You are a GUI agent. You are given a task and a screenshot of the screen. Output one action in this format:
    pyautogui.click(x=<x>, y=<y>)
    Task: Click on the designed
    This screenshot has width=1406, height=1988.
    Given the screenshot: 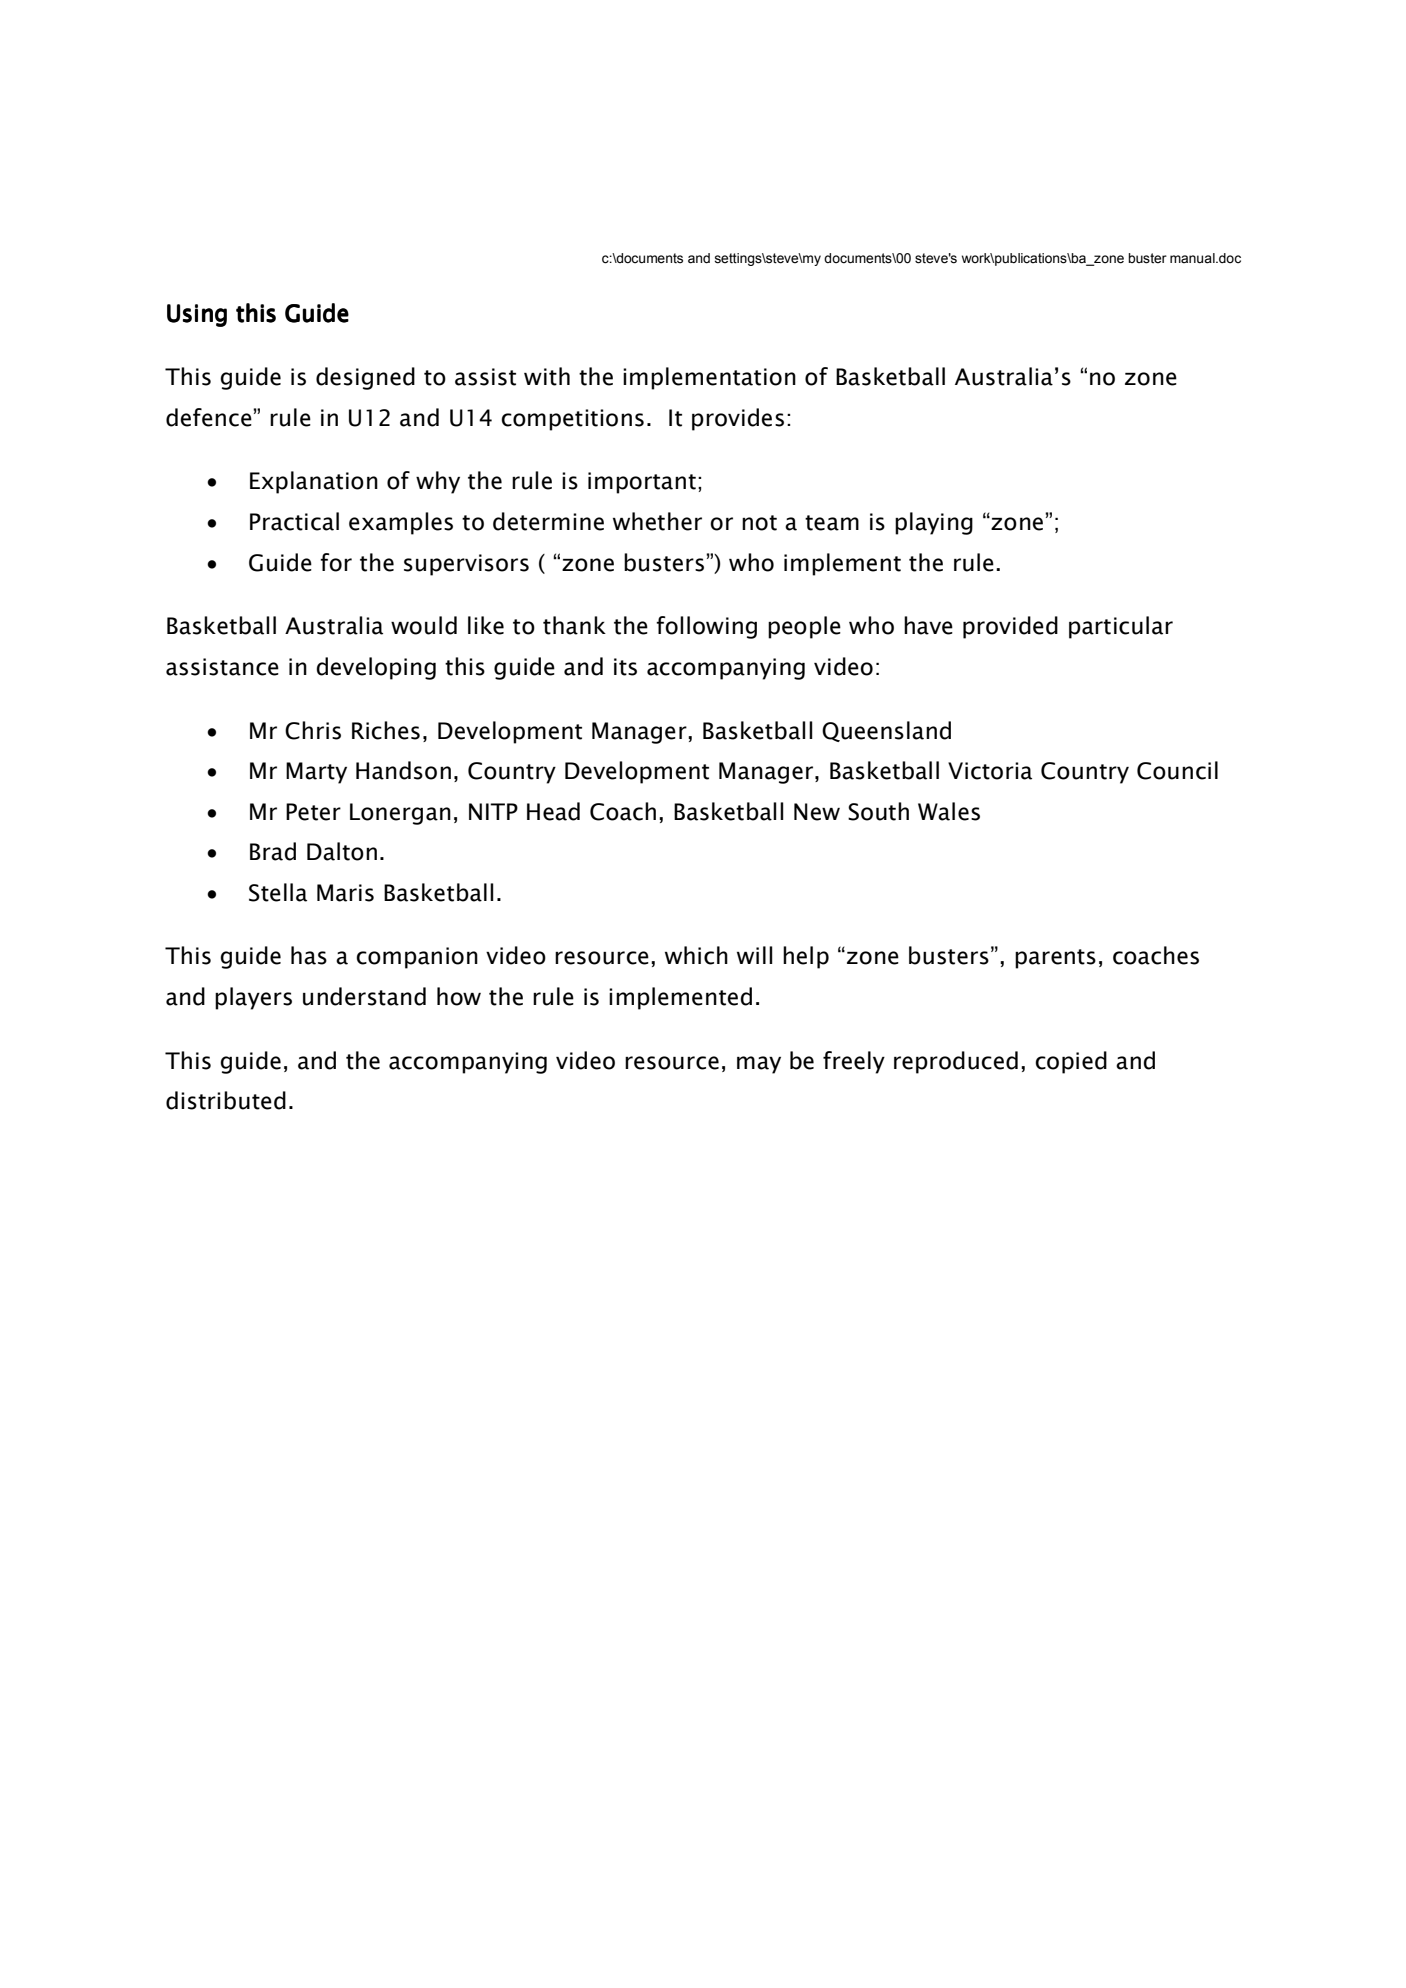 What is the action you would take?
    pyautogui.click(x=365, y=378)
